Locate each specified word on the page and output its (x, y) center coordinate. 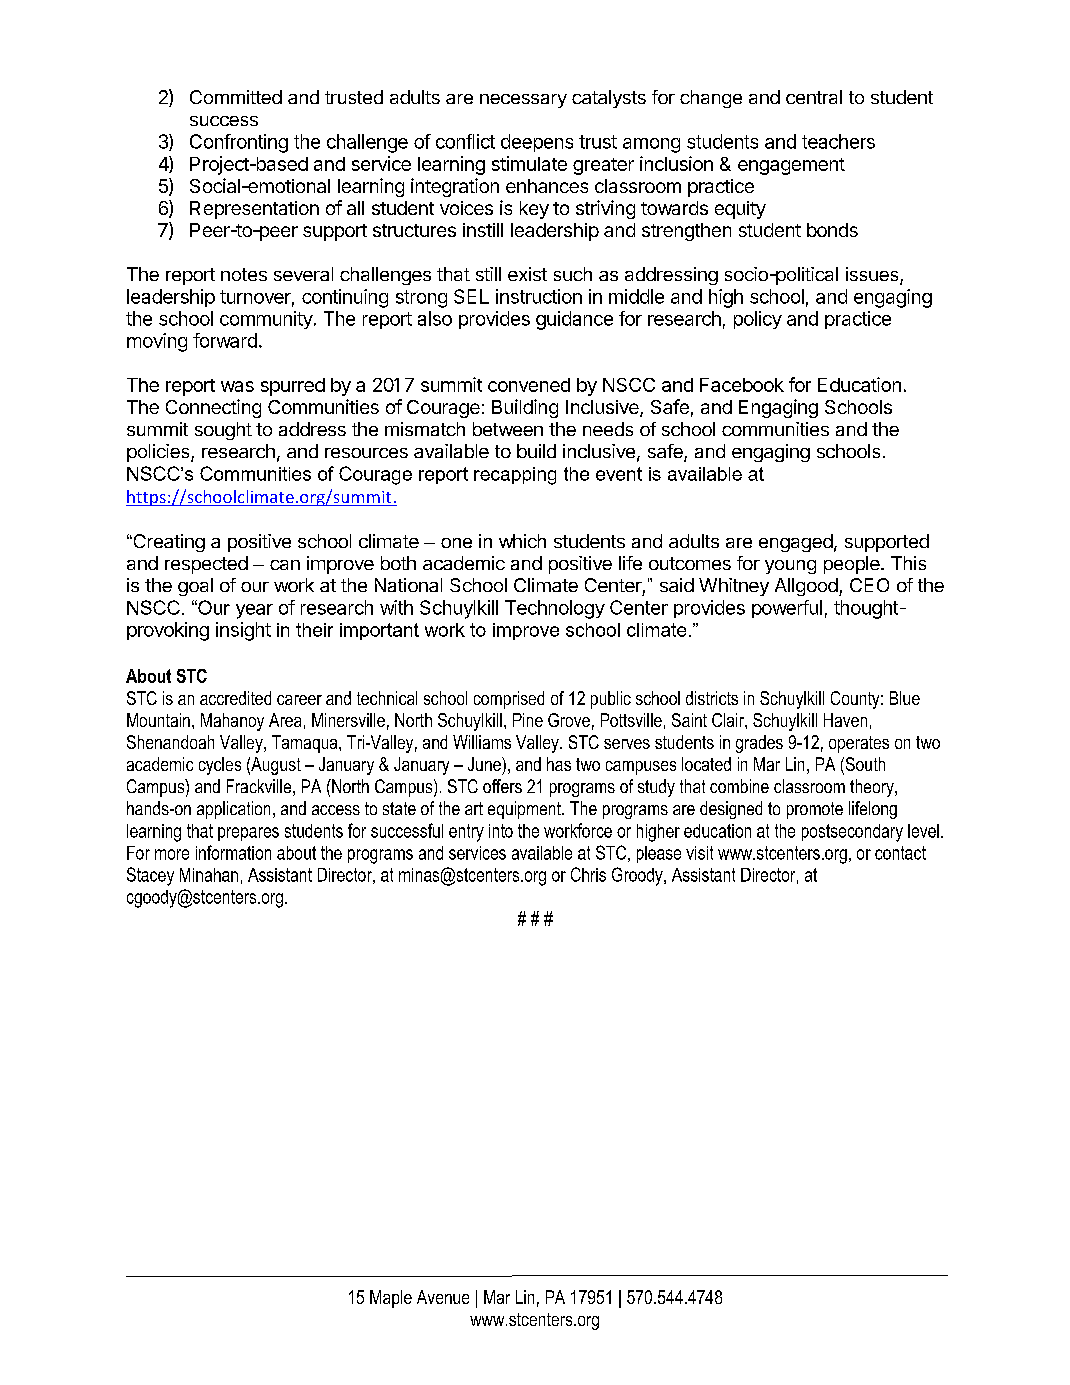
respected (206, 565)
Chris (588, 874)
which (522, 541)
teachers (838, 141)
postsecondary (852, 833)
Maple (391, 1299)
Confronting (239, 143)
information (233, 852)
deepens (537, 143)
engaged (796, 543)
